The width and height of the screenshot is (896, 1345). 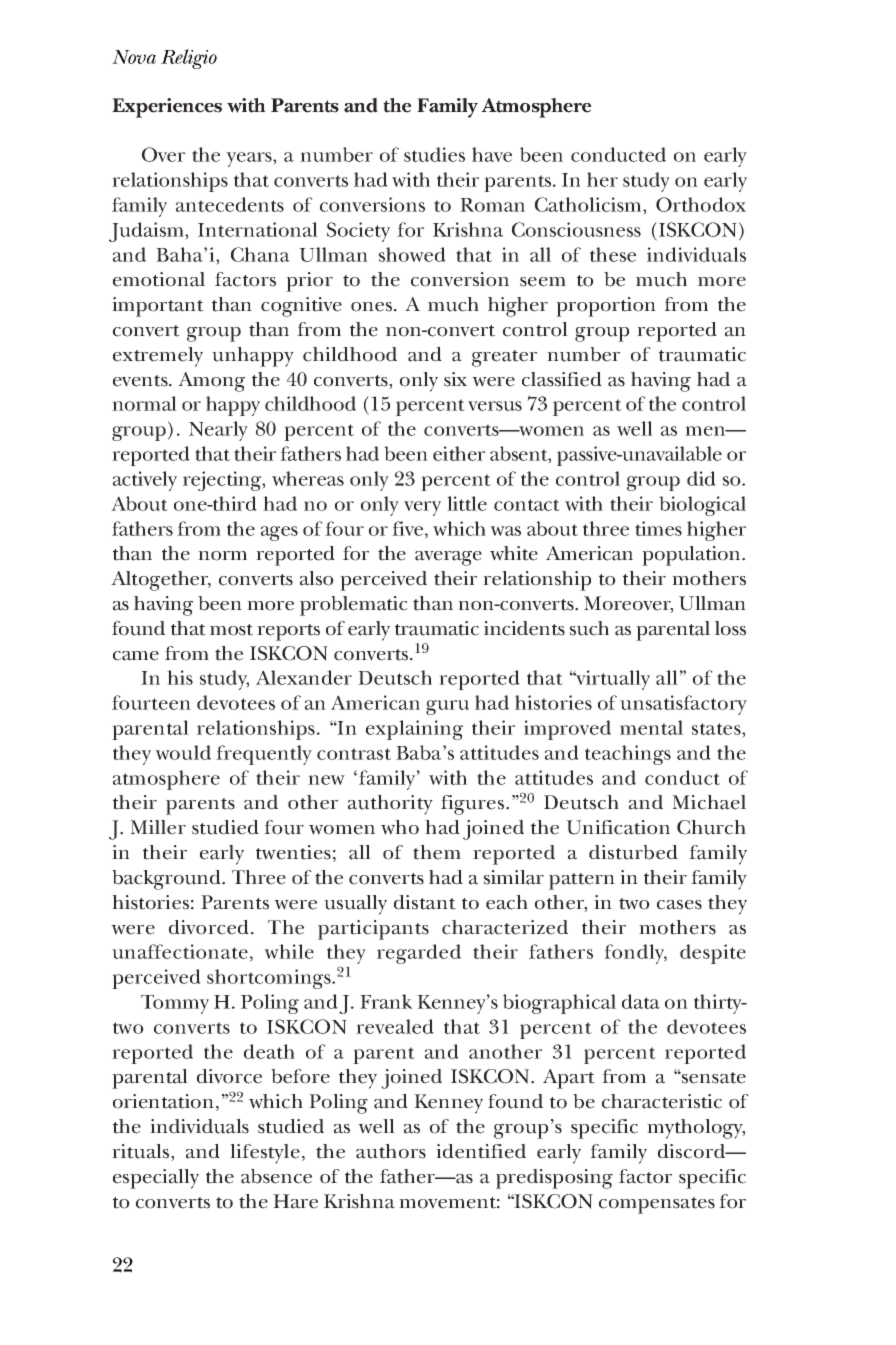 What do you see at coordinates (189, 59) in the screenshot?
I see `Religio` at bounding box center [189, 59].
